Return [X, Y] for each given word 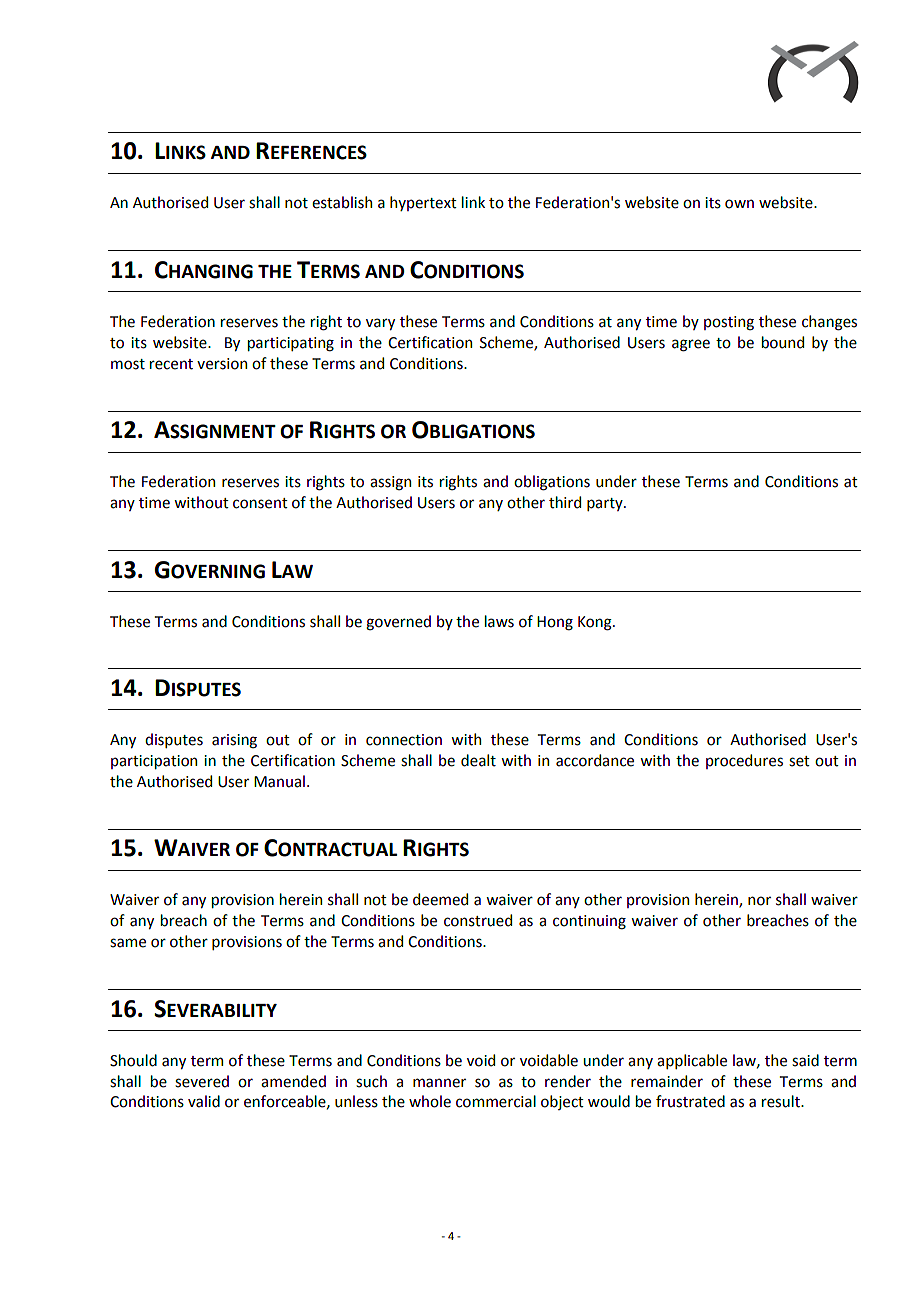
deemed [440, 899]
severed [202, 1081]
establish [342, 202]
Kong [596, 623]
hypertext [423, 203]
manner [439, 1083]
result [782, 1101]
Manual [279, 781]
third [565, 502]
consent [260, 503]
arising [234, 741]
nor [759, 901]
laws [499, 621]
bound [783, 342]
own [739, 204]
